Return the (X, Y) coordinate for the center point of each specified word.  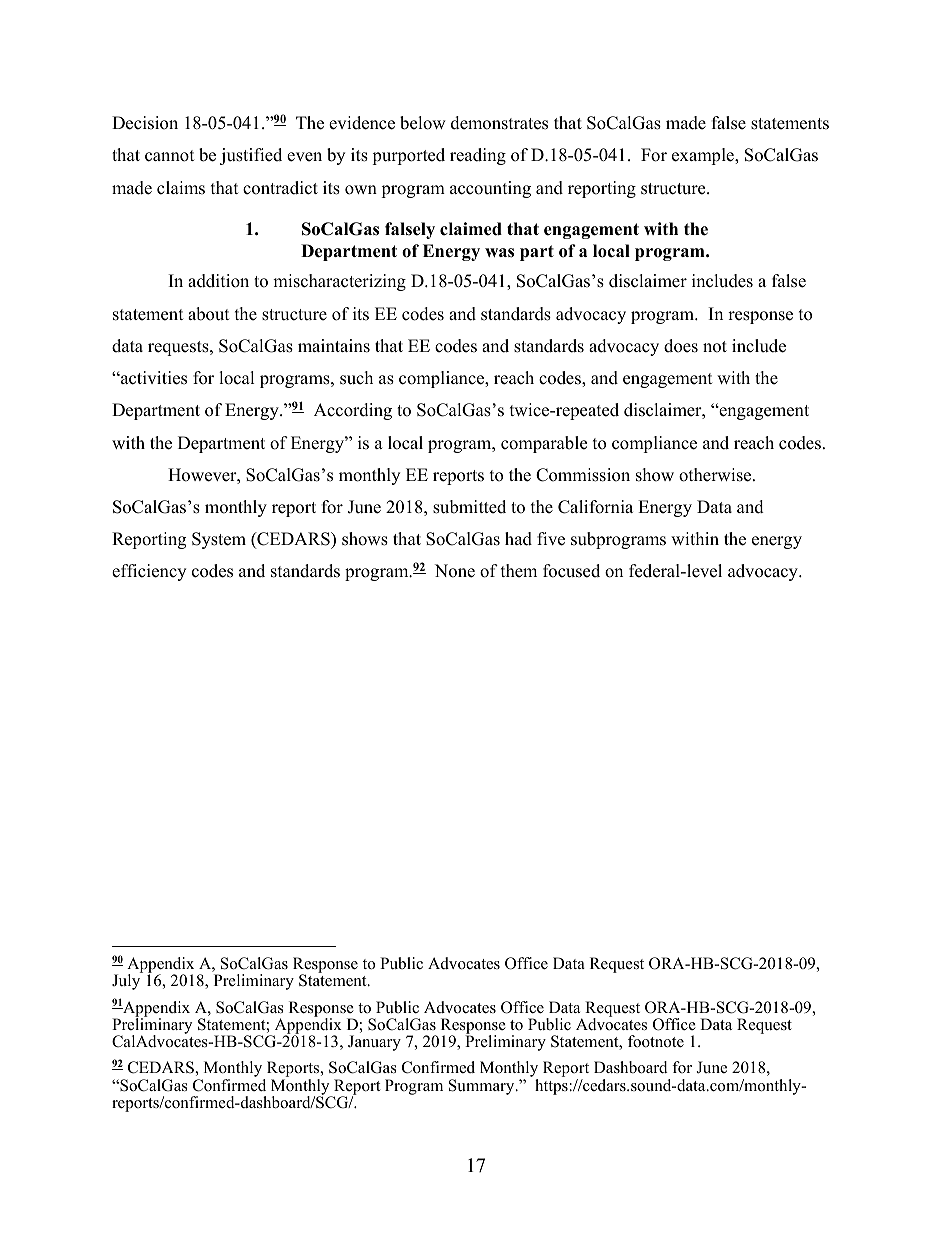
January (374, 1043)
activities (153, 378)
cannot (170, 156)
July (127, 981)
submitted (469, 507)
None (455, 571)
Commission (583, 475)
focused (571, 571)
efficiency (149, 572)
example (704, 156)
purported (408, 156)
